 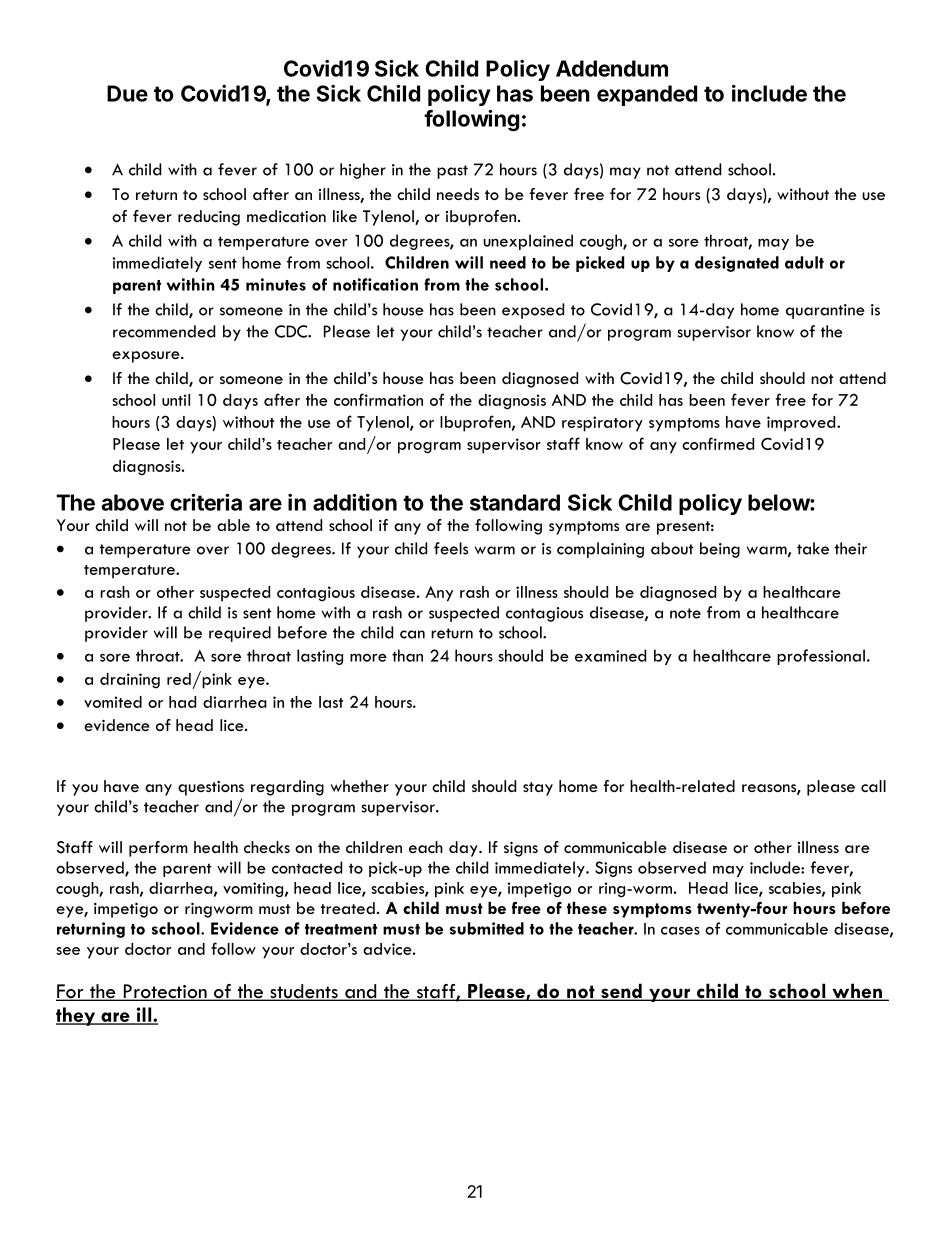 I want to click on submitted, so click(x=487, y=928).
